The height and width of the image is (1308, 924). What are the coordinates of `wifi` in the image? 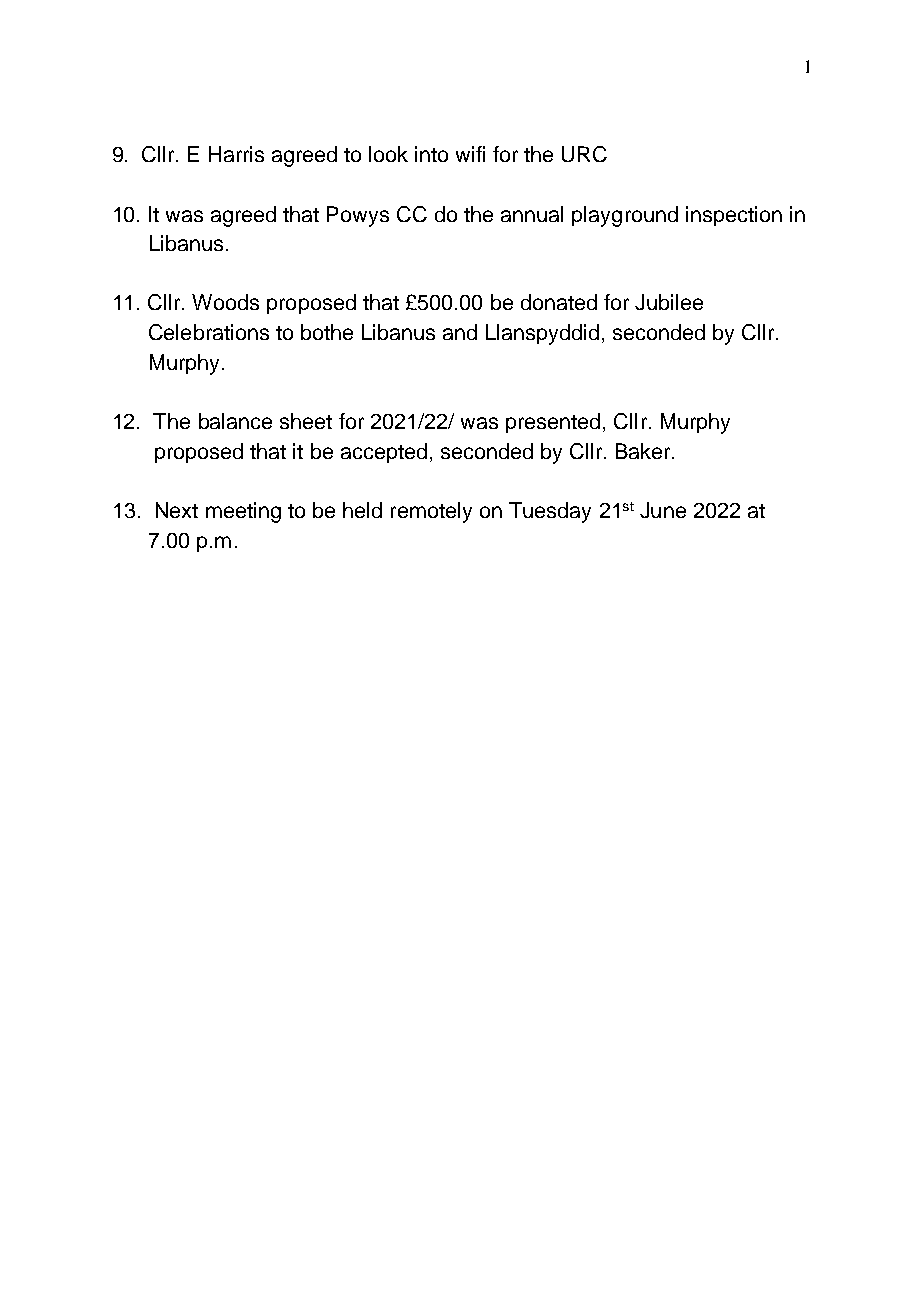 It's located at (470, 154).
